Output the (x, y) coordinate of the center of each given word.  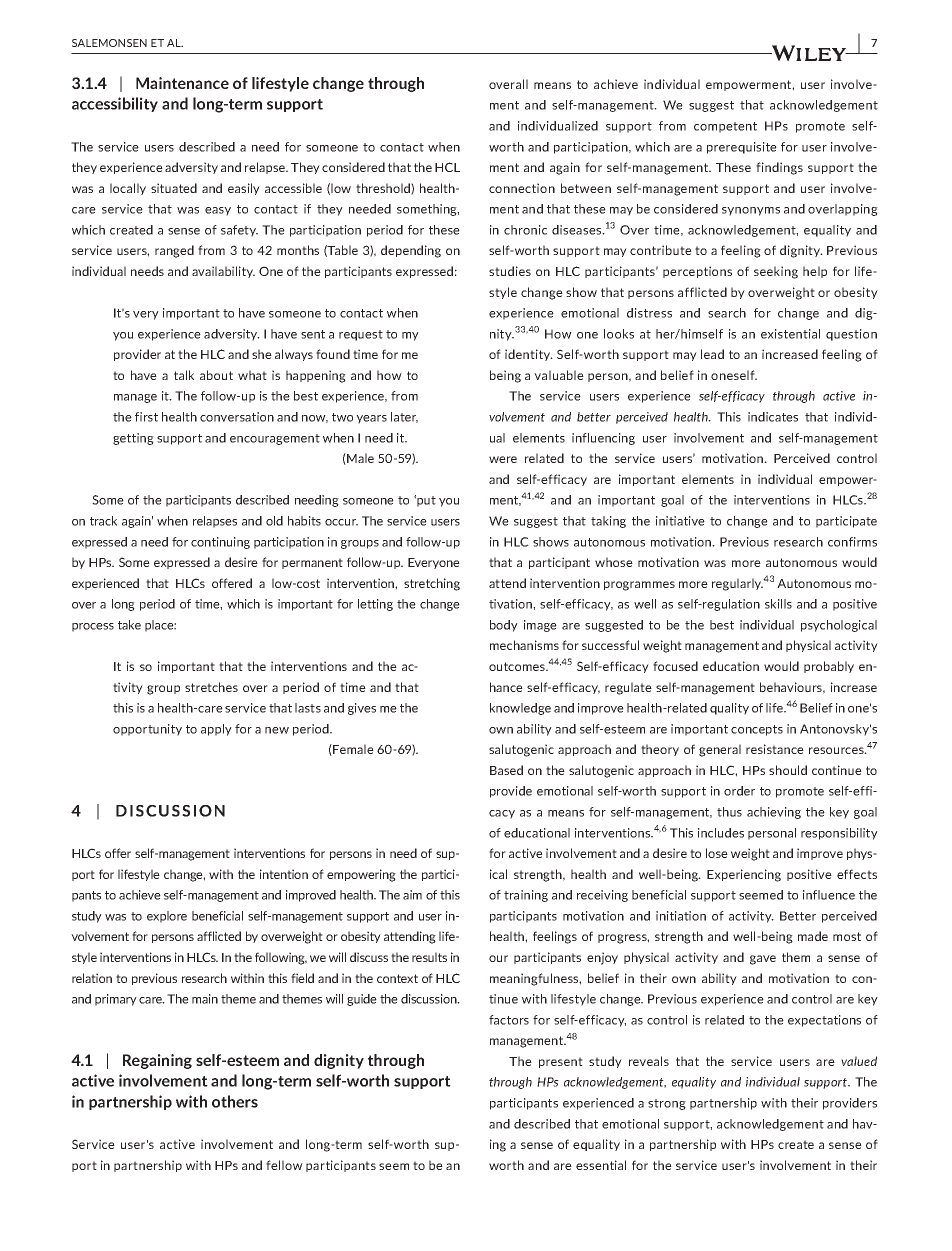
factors (509, 1020)
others (235, 1101)
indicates (773, 417)
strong (667, 1104)
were (503, 459)
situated (174, 188)
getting (133, 439)
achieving (774, 813)
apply (216, 730)
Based (506, 770)
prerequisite (742, 148)
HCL (447, 167)
